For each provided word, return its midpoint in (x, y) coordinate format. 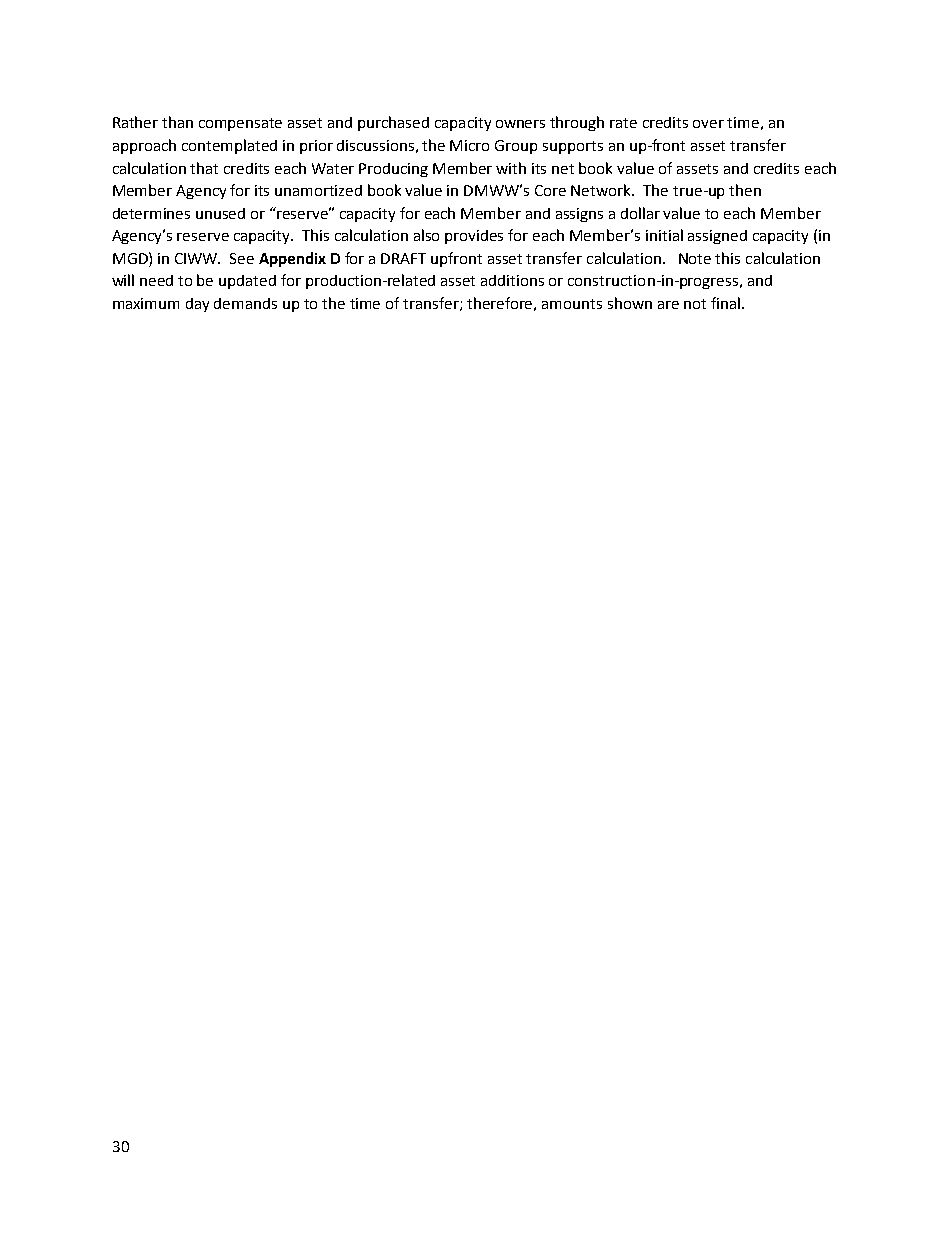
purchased (393, 123)
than (177, 122)
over (708, 124)
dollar (640, 213)
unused (220, 213)
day (197, 305)
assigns (579, 215)
